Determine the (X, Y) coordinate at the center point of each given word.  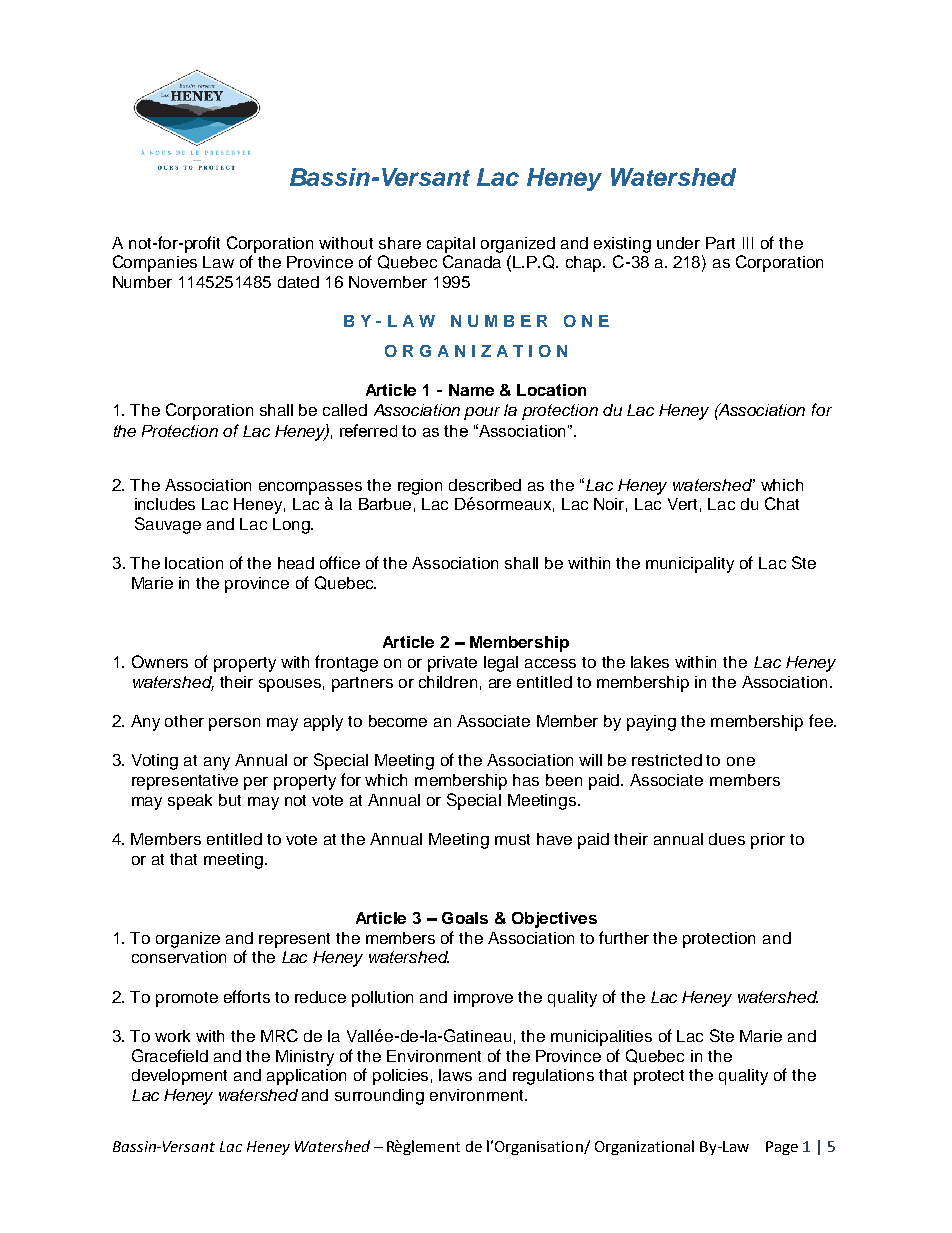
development (179, 1077)
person (234, 724)
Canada (472, 261)
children (448, 682)
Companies (155, 263)
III (748, 243)
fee (822, 720)
